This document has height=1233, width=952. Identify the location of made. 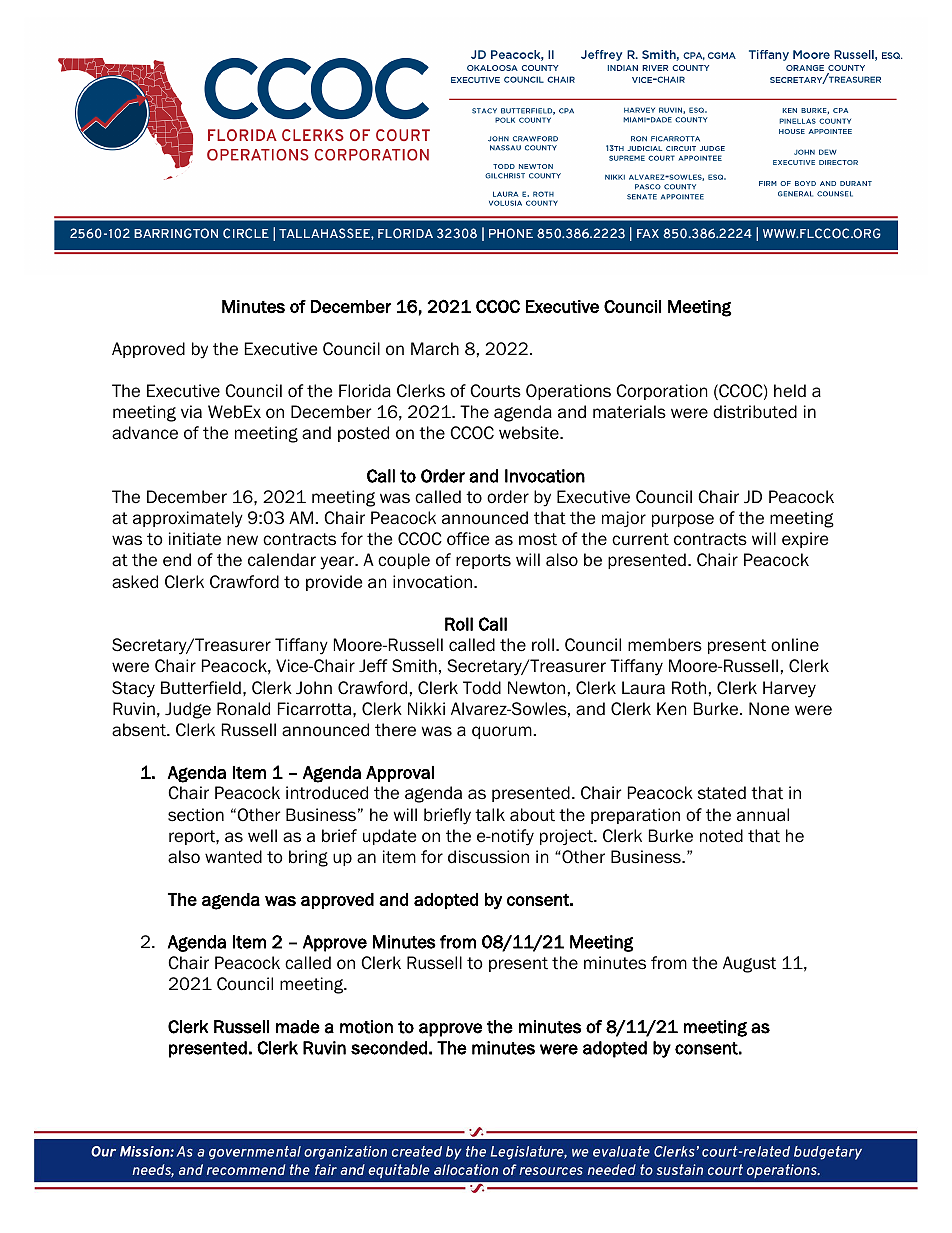
(298, 1027).
